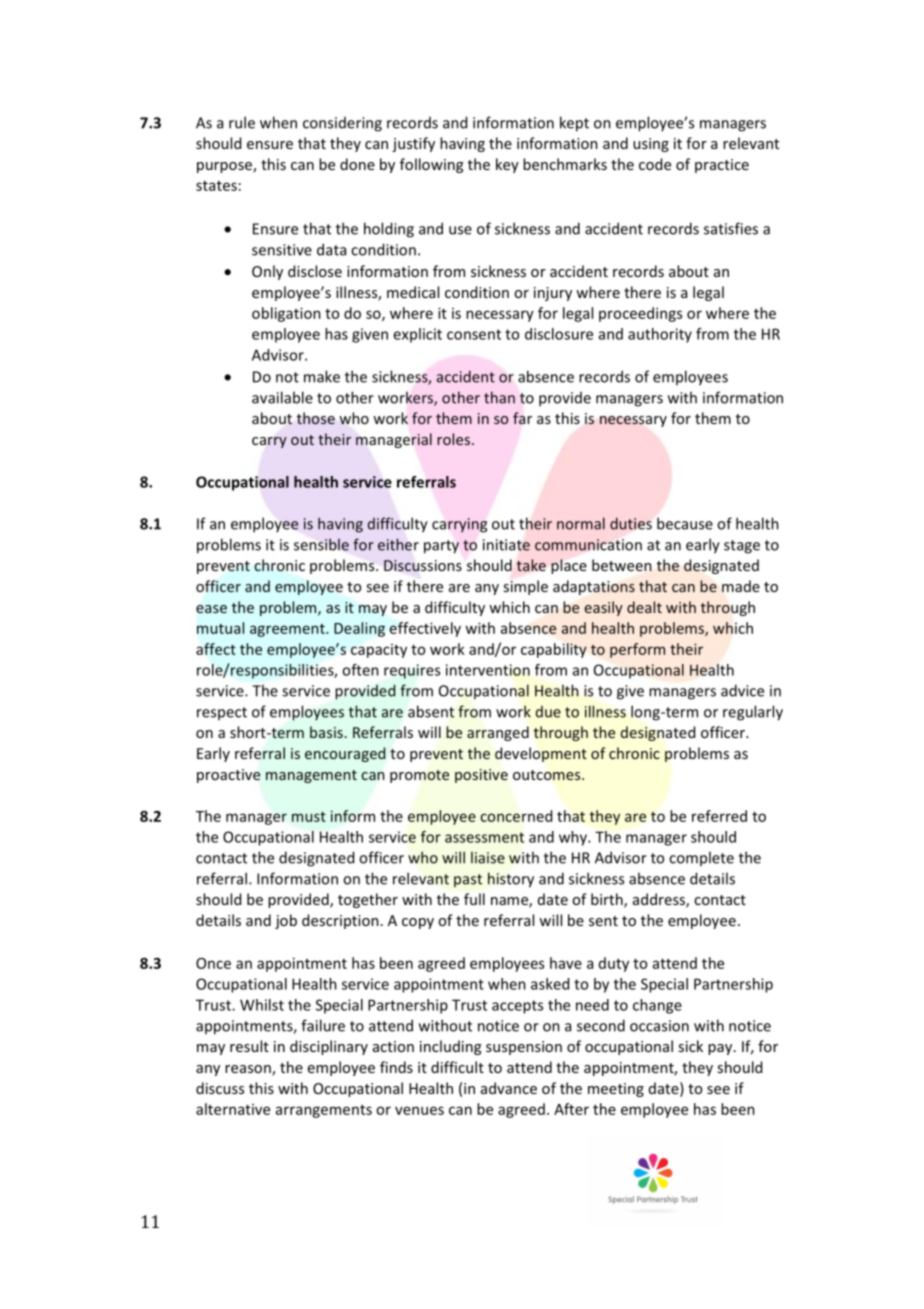 The width and height of the screenshot is (924, 1309). Describe the element at coordinates (719, 816) in the screenshot. I see `referred` at that location.
